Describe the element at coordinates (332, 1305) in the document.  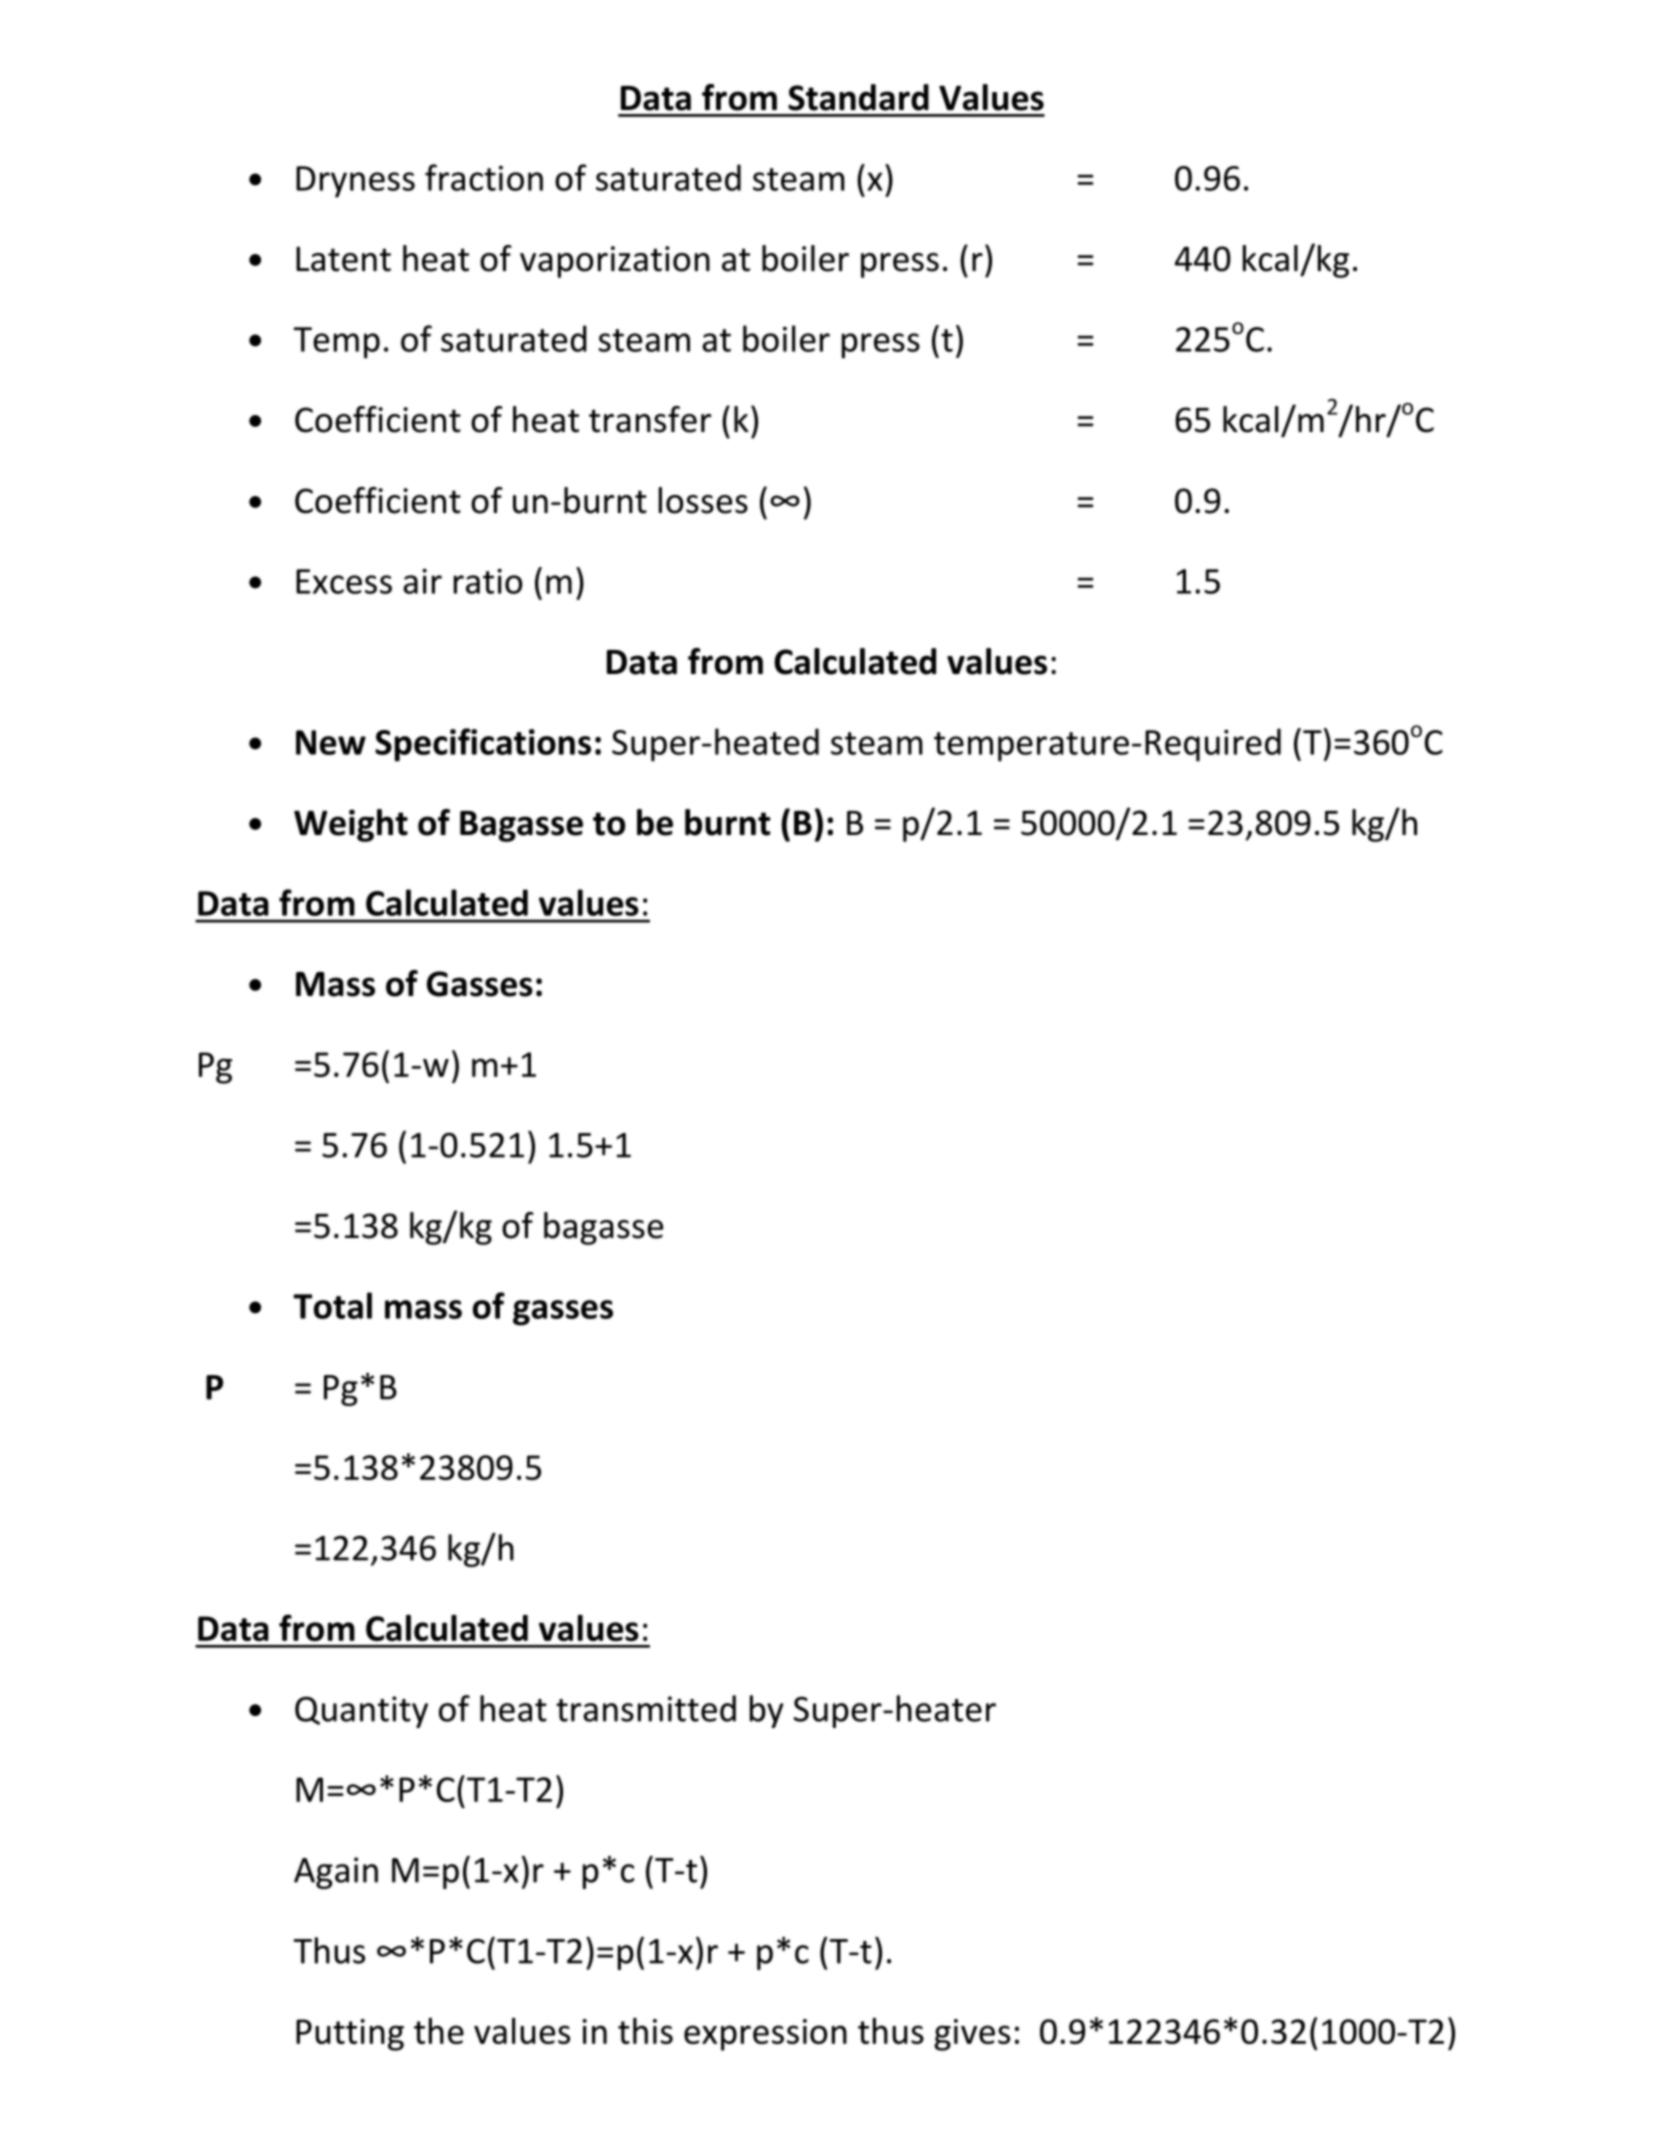
I see `Total` at that location.
